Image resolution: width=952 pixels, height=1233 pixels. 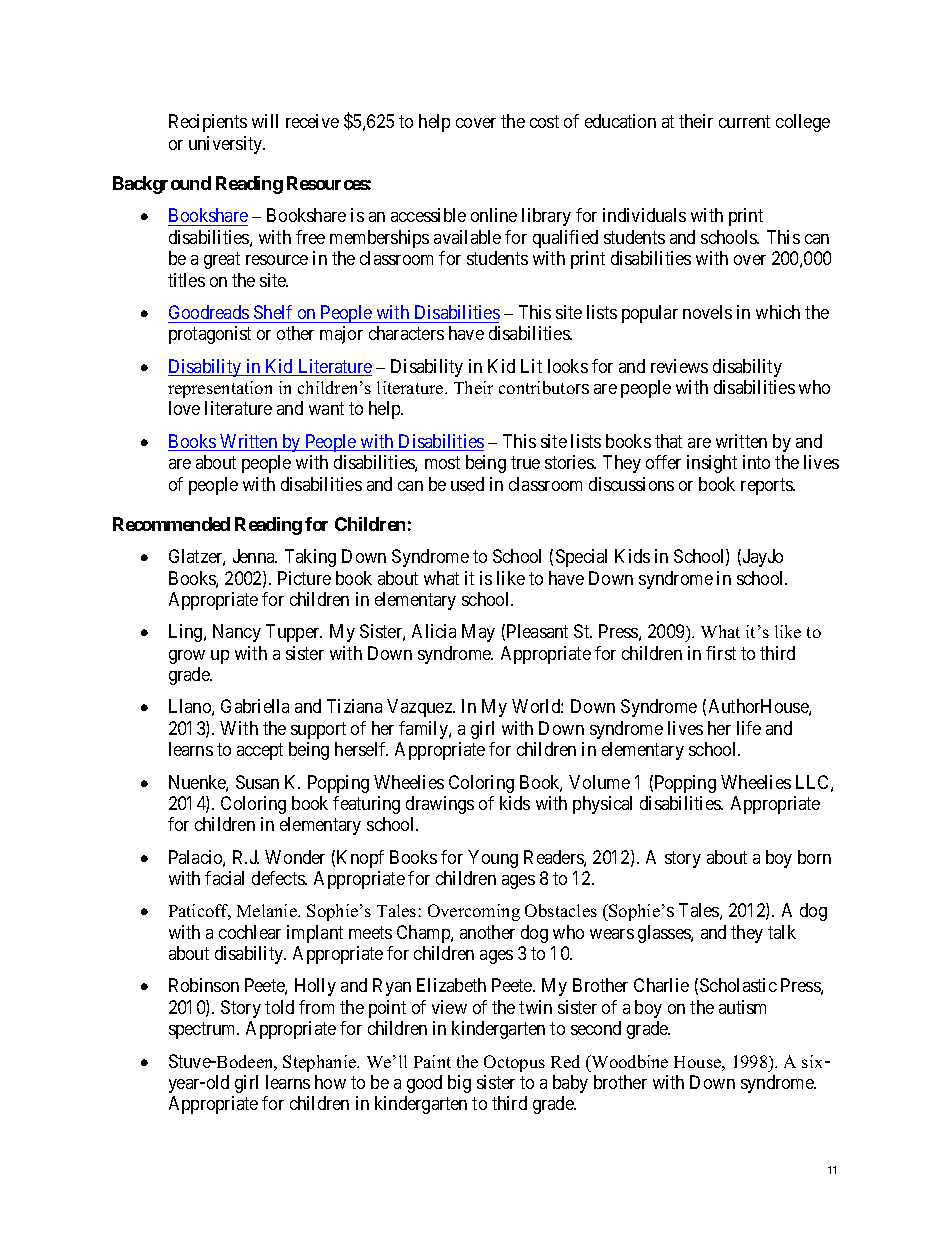 What do you see at coordinates (260, 751) in the screenshot?
I see `accept` at bounding box center [260, 751].
